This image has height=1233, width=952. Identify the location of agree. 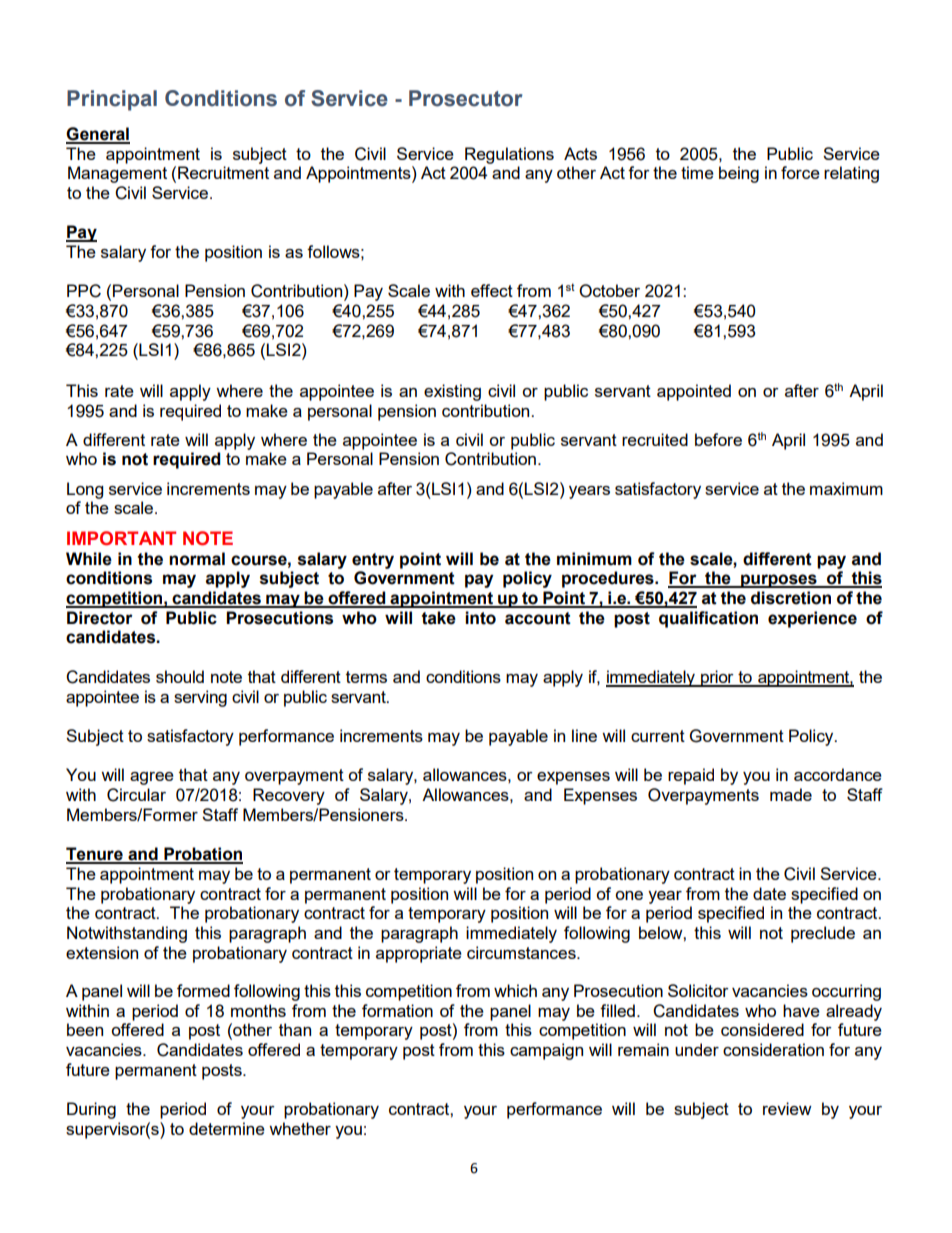
(152, 778).
